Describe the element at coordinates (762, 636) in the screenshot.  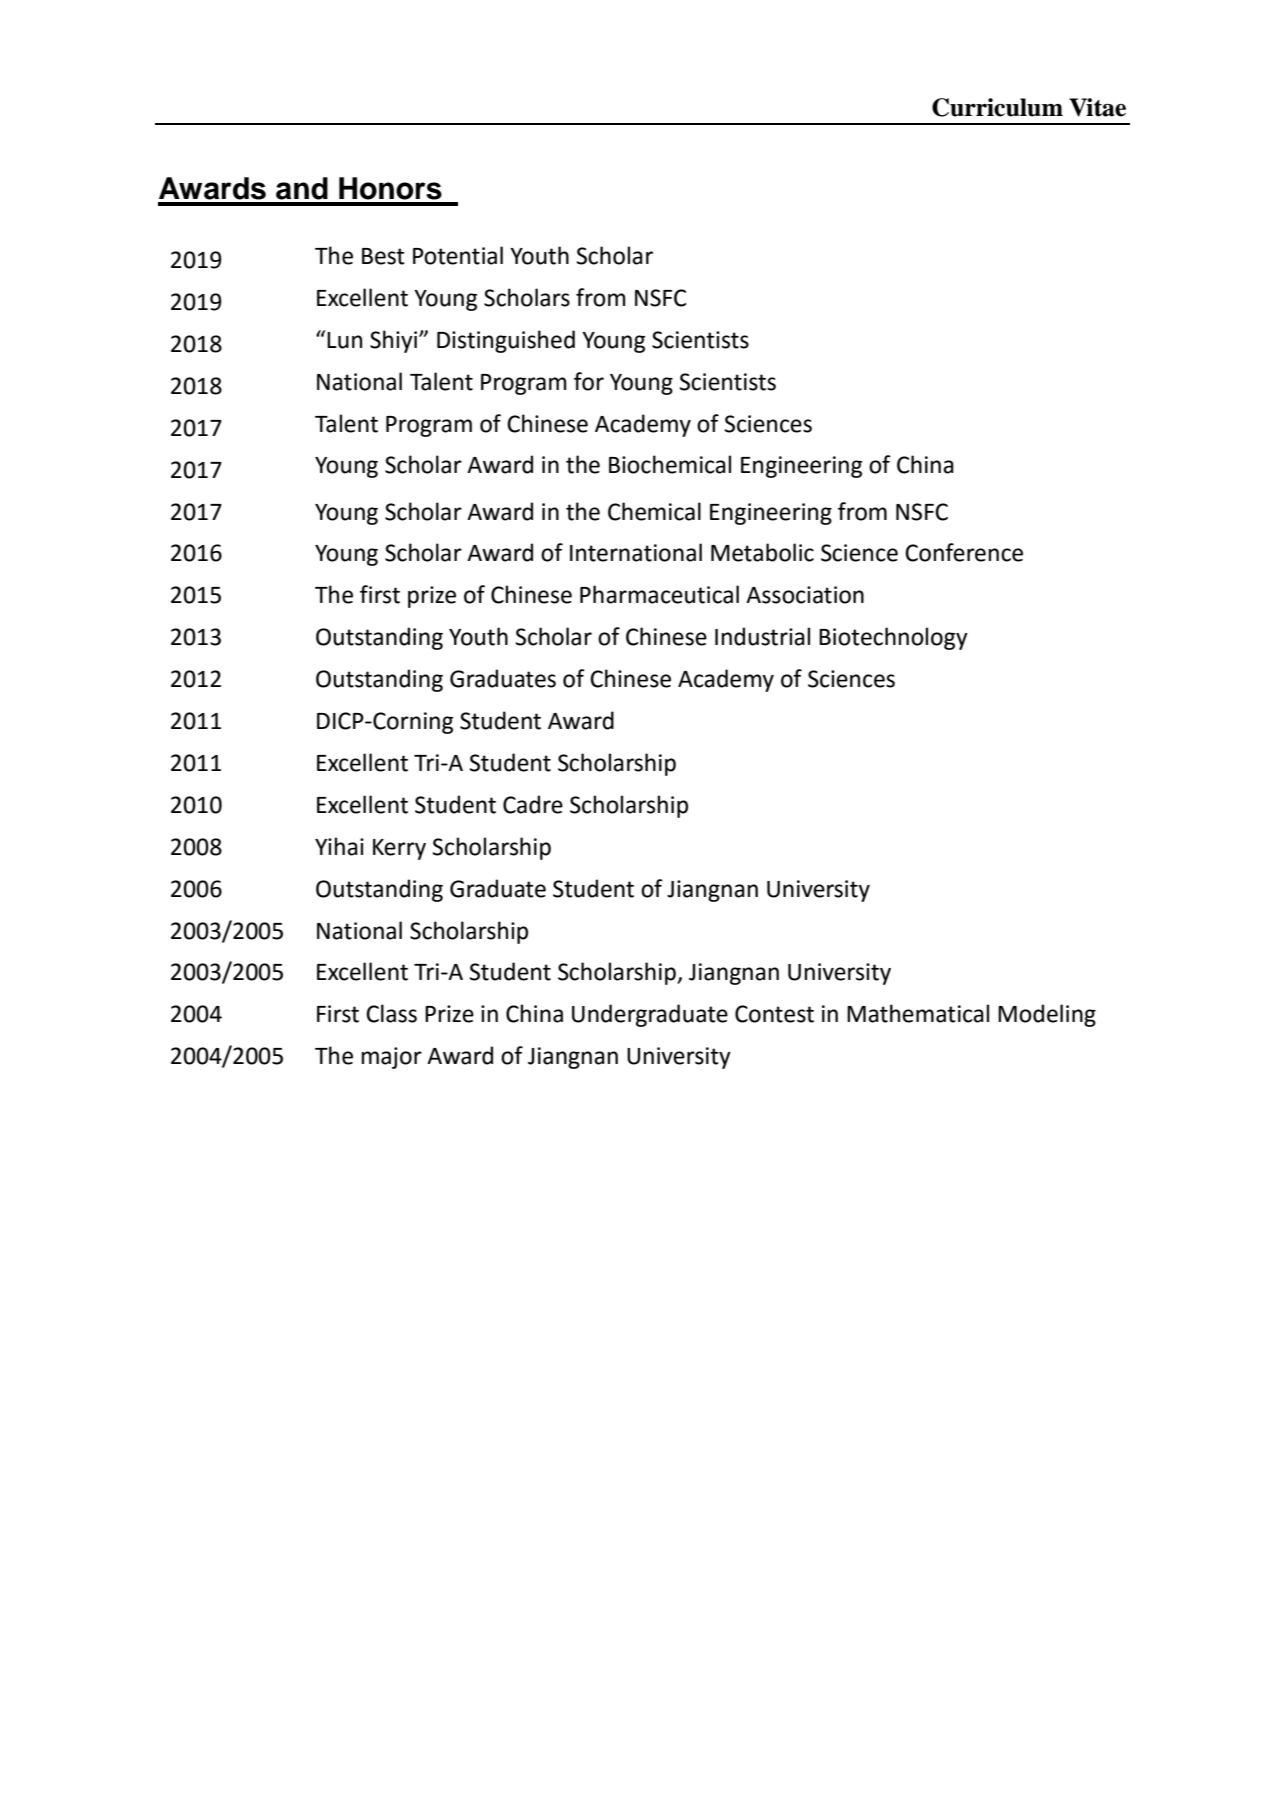
I see `Industrial` at that location.
